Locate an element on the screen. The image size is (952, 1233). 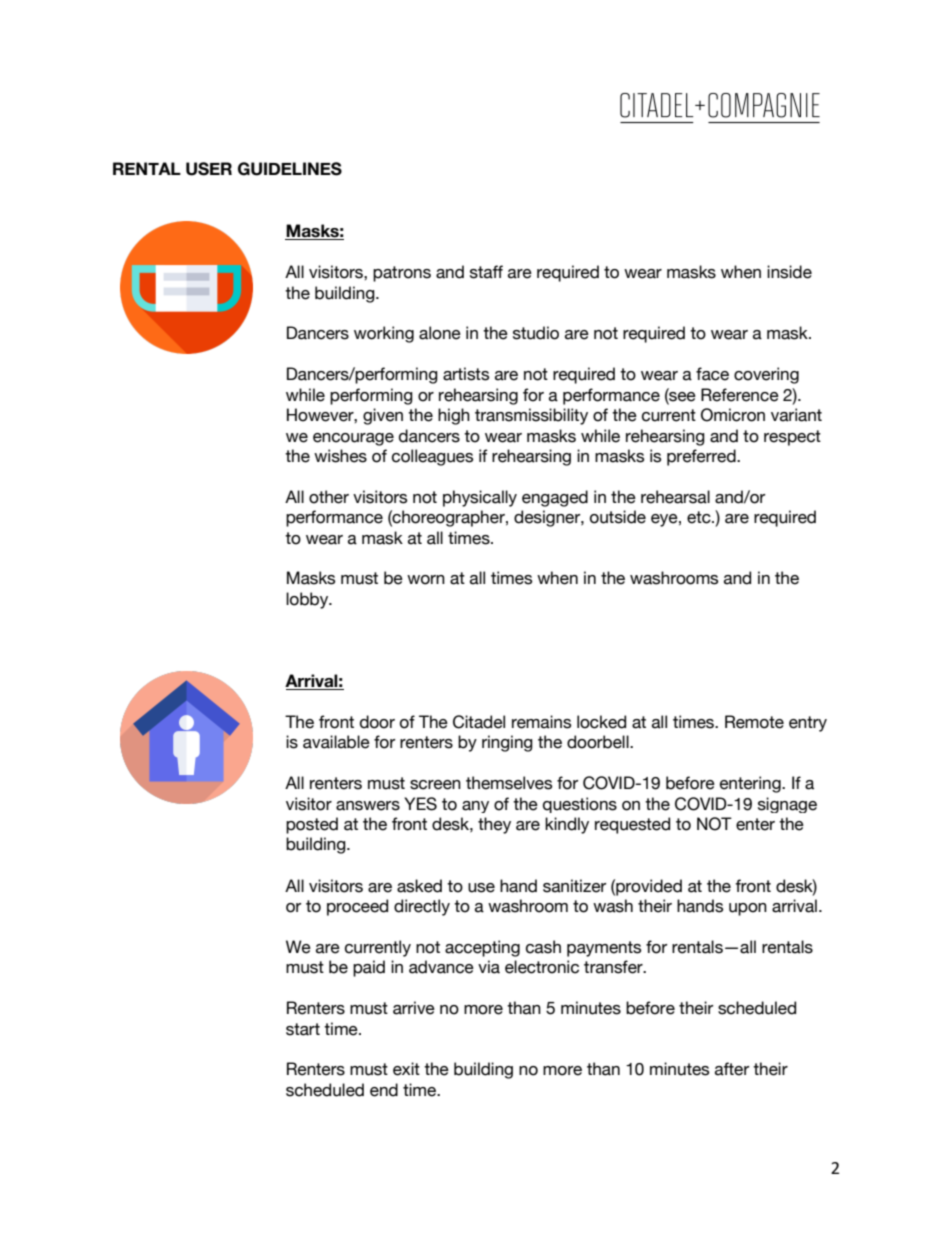
inside is located at coordinates (789, 272).
